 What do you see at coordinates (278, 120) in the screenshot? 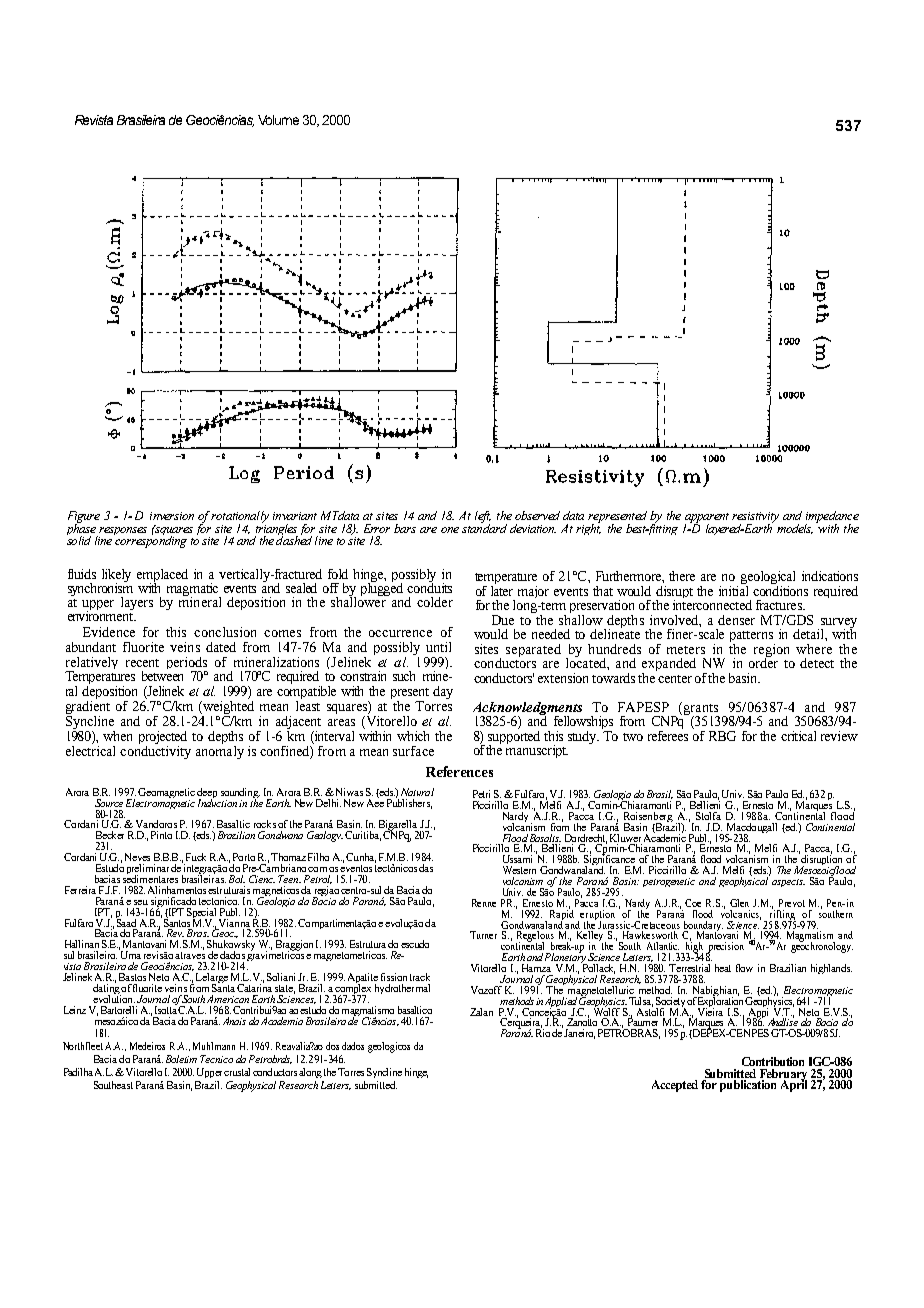
I see `Volume` at bounding box center [278, 120].
